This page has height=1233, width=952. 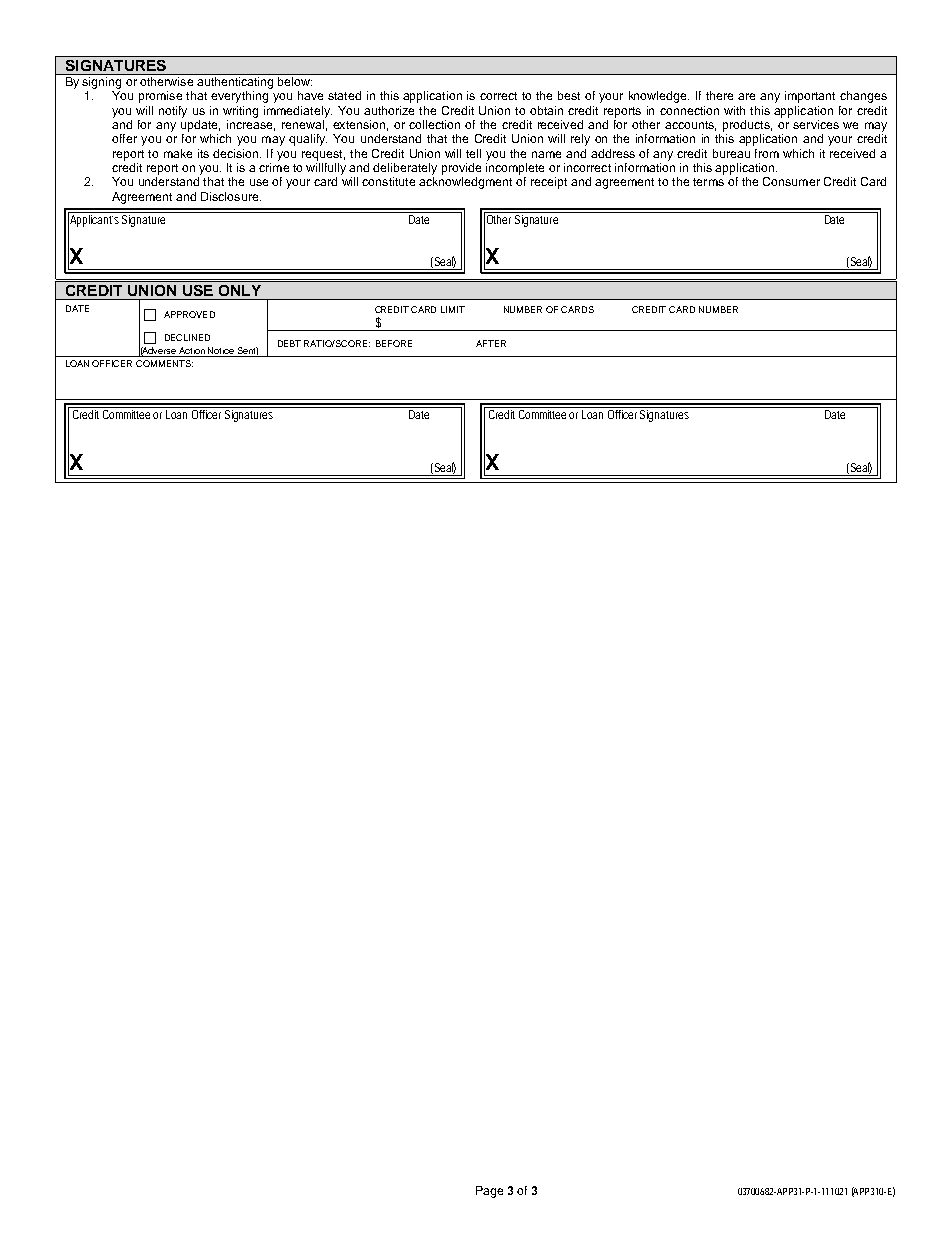 What do you see at coordinates (159, 352) in the page?
I see `Adverse` at bounding box center [159, 352].
